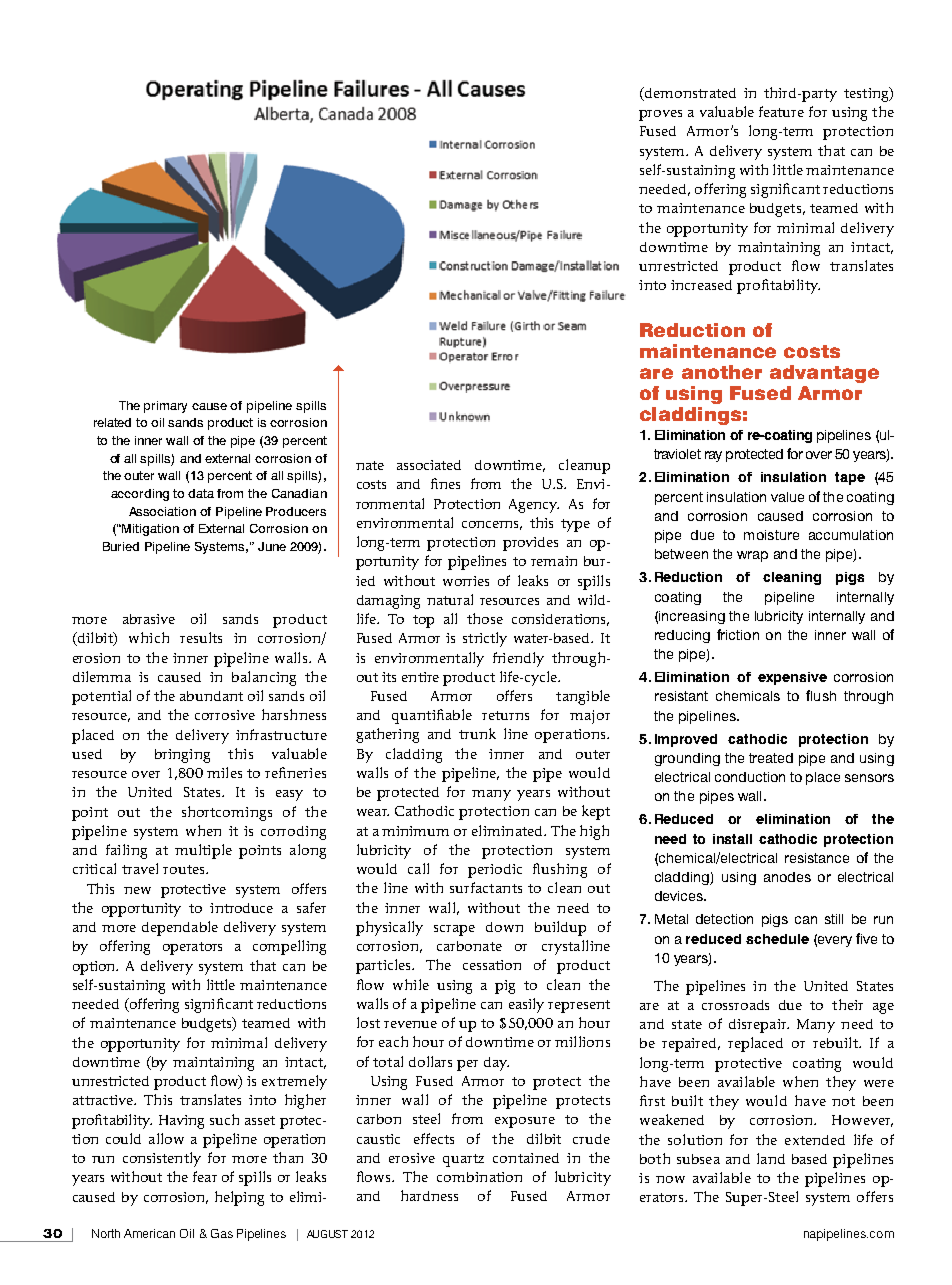  What do you see at coordinates (781, 111) in the document?
I see `feature` at bounding box center [781, 111].
